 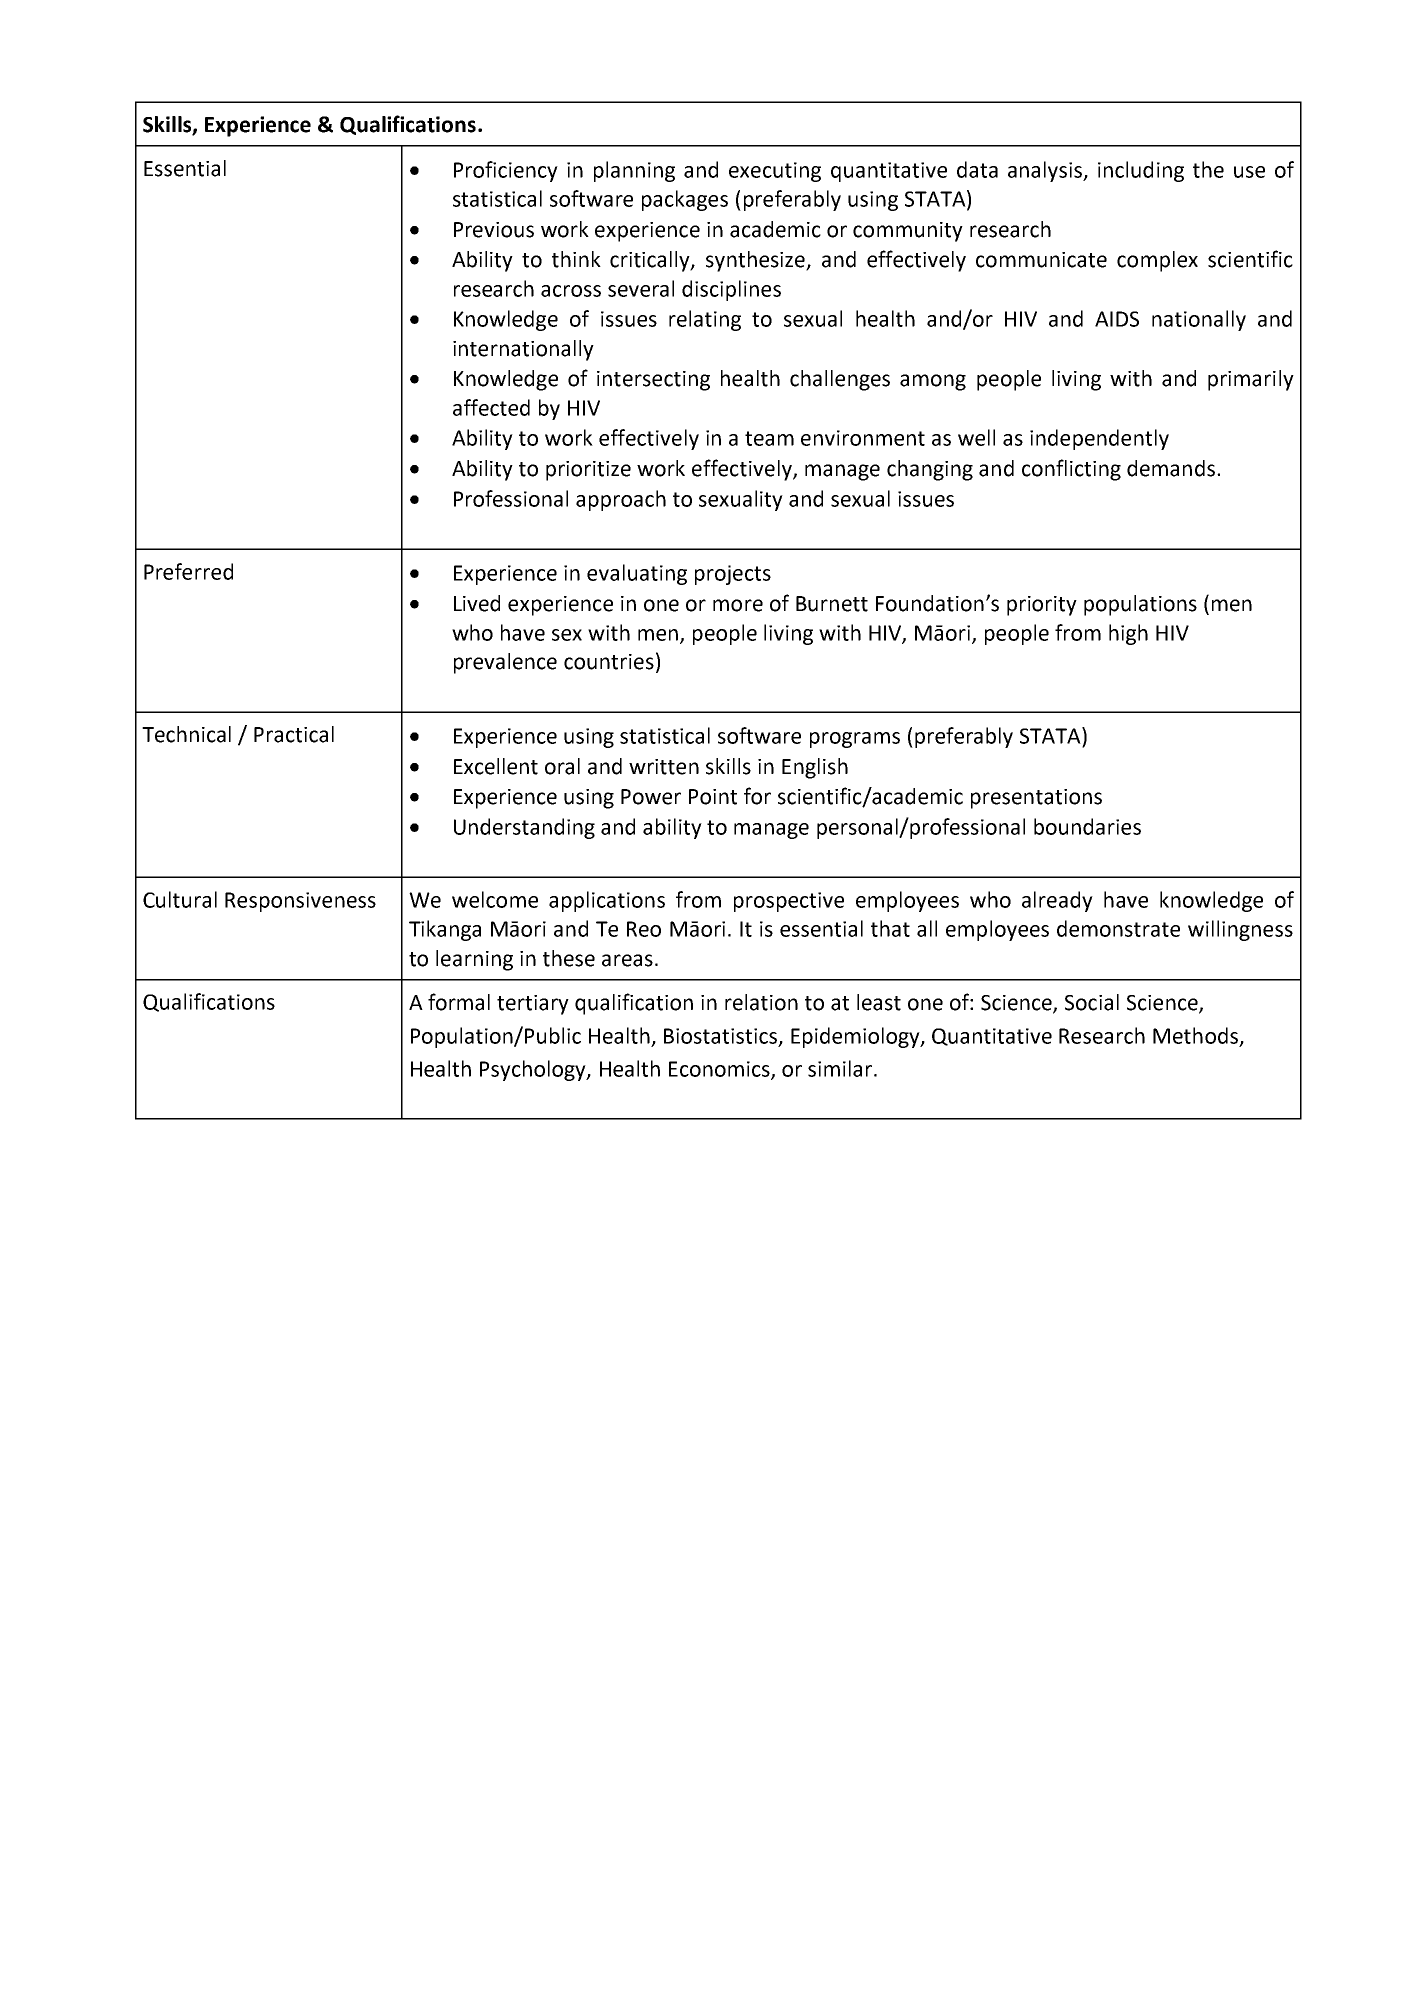 What do you see at coordinates (459, 1002) in the screenshot?
I see `formal` at bounding box center [459, 1002].
